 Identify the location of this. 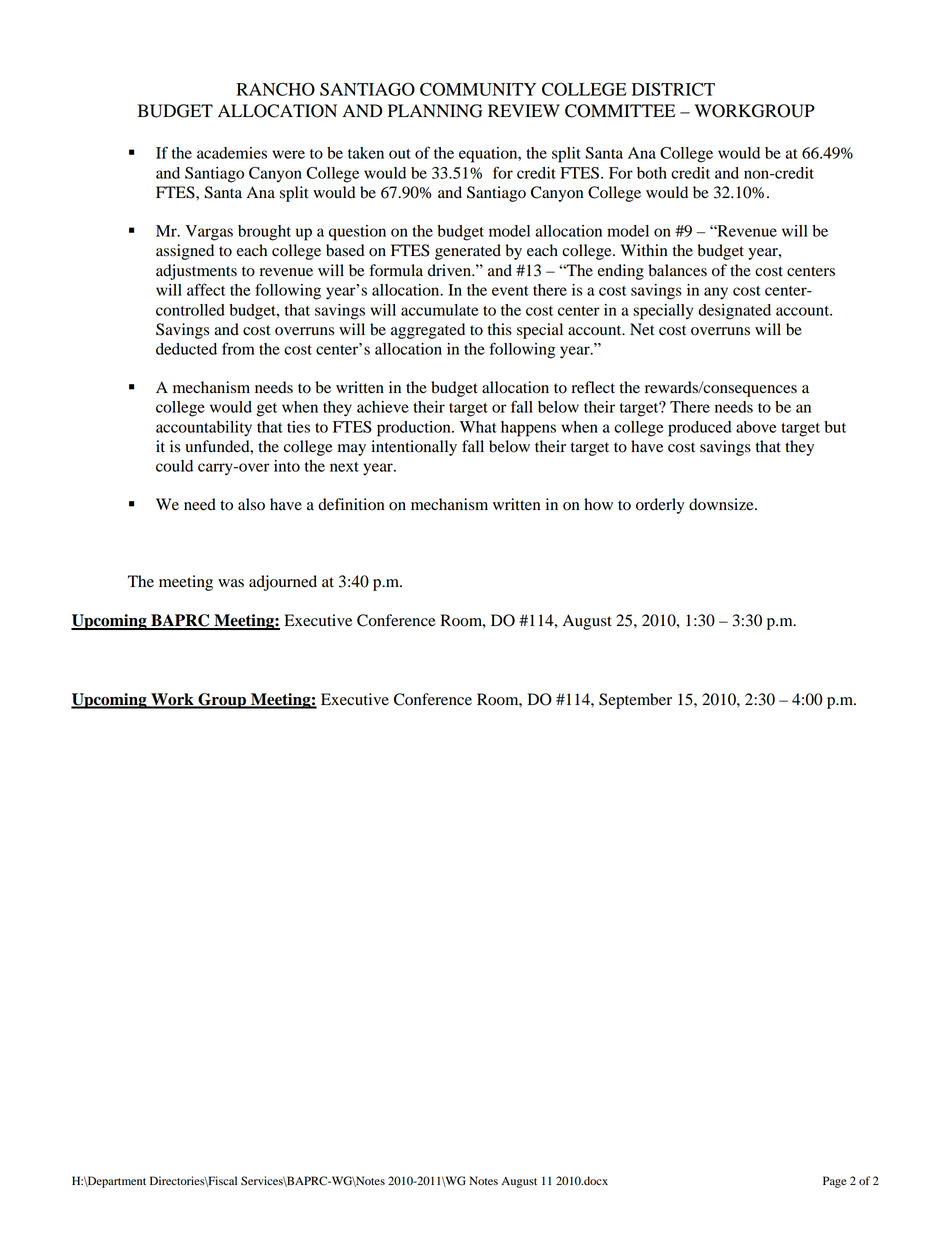
(500, 329).
